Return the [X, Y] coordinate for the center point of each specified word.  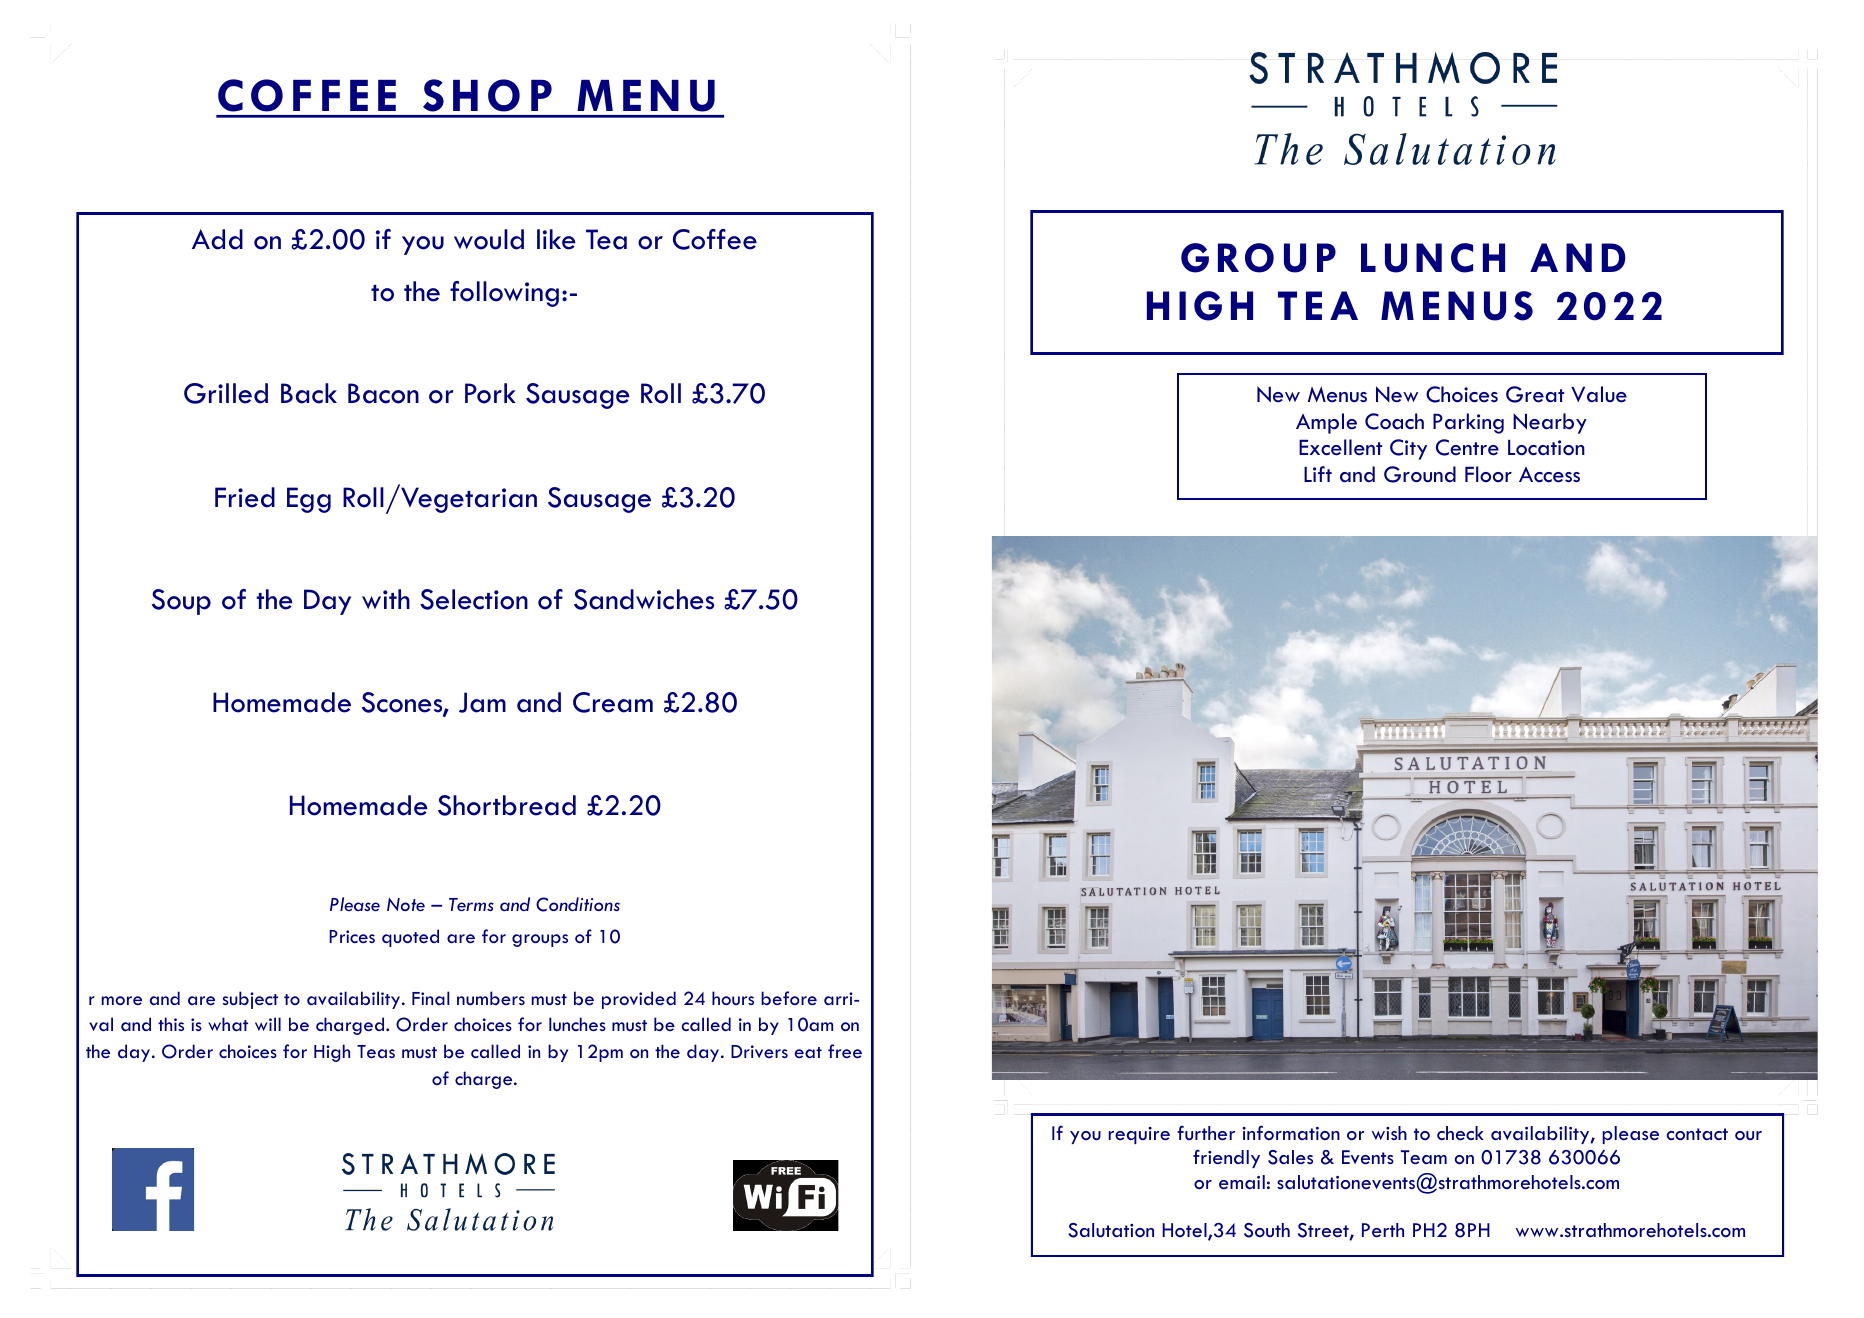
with [386, 599]
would [489, 239]
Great [1535, 394]
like [556, 239]
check [1460, 1133]
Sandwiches [644, 599]
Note [406, 904]
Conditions [578, 904]
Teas [376, 1051]
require [1139, 1135]
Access [1549, 475]
